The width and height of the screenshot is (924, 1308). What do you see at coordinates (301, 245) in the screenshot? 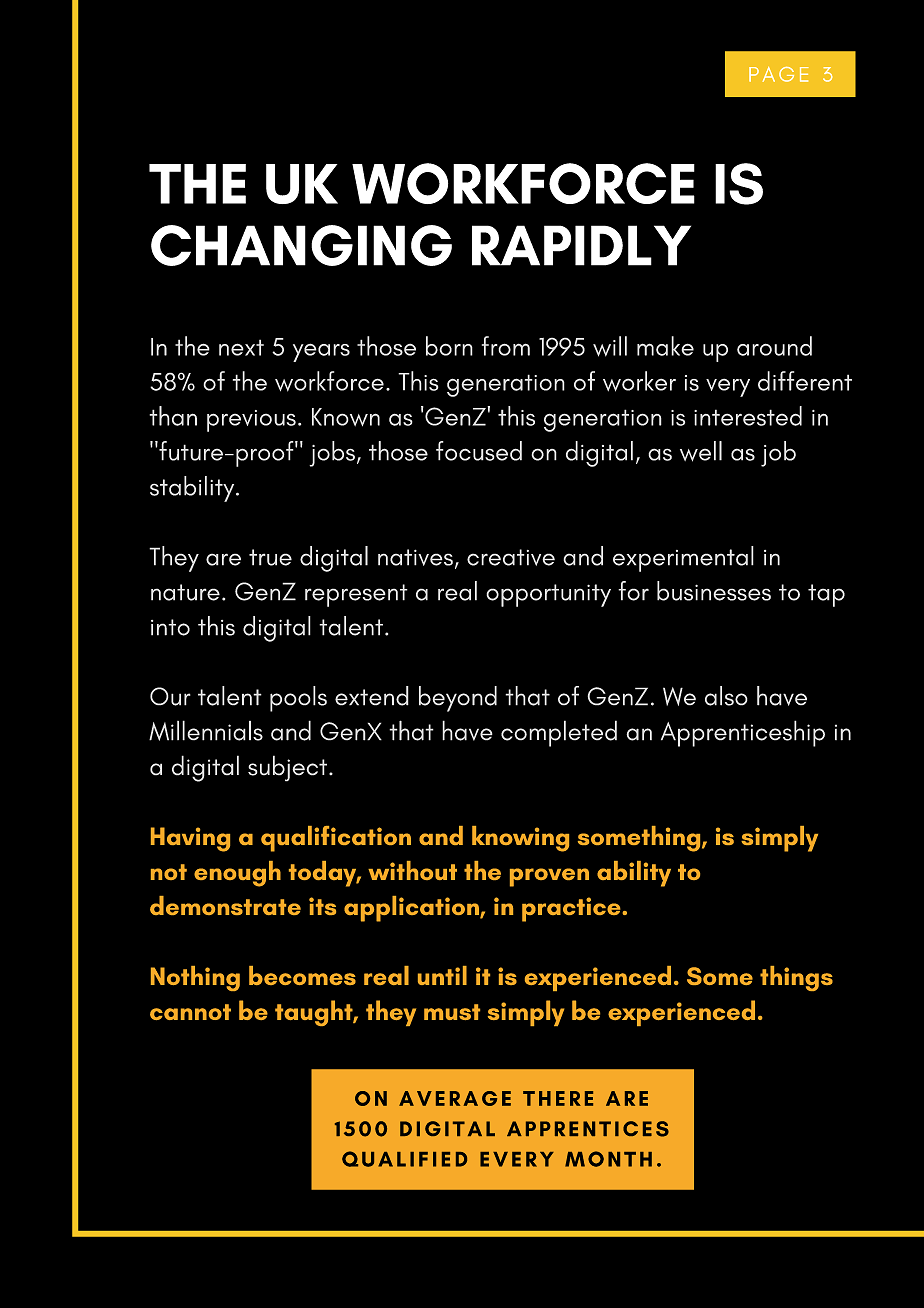
I see `CHANGING` at bounding box center [301, 245].
